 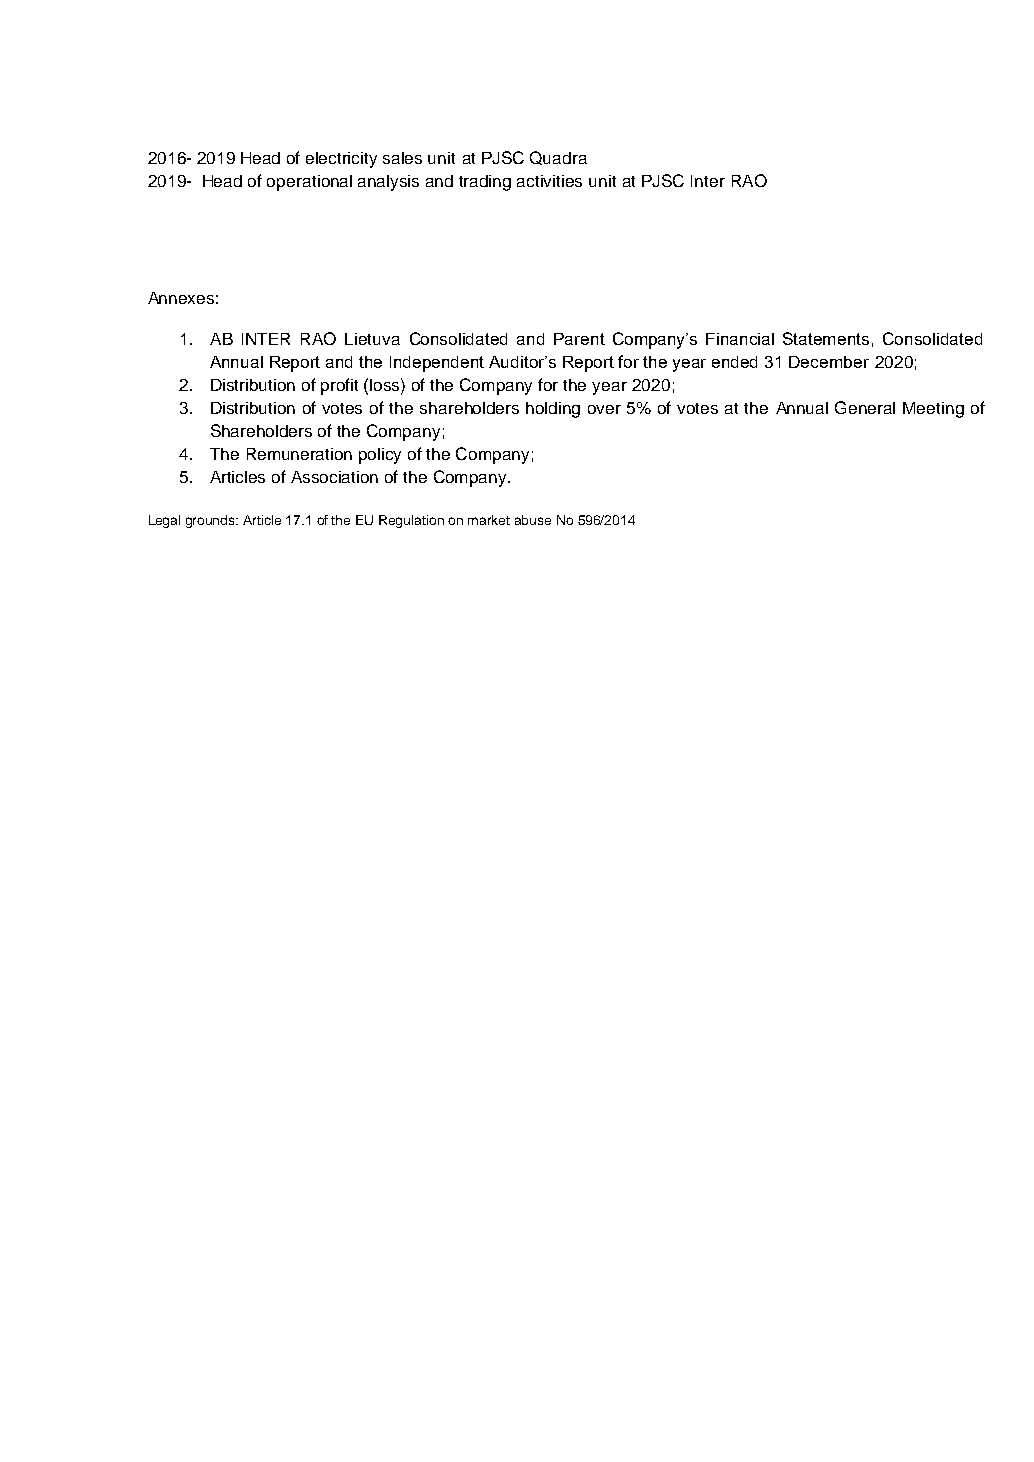 I want to click on Quadra, so click(x=558, y=158).
